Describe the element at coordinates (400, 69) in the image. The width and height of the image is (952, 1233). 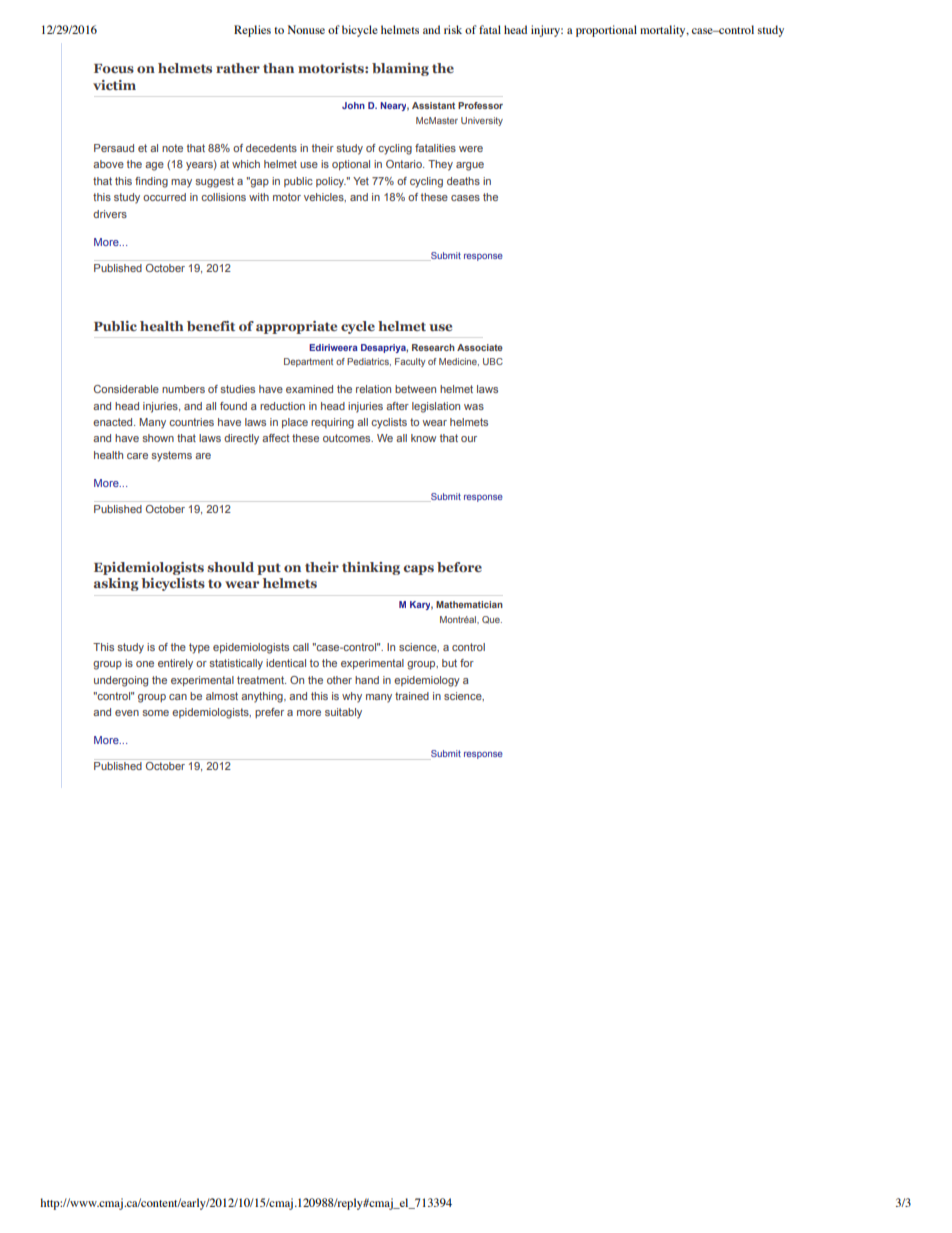
I see `blaming` at that location.
